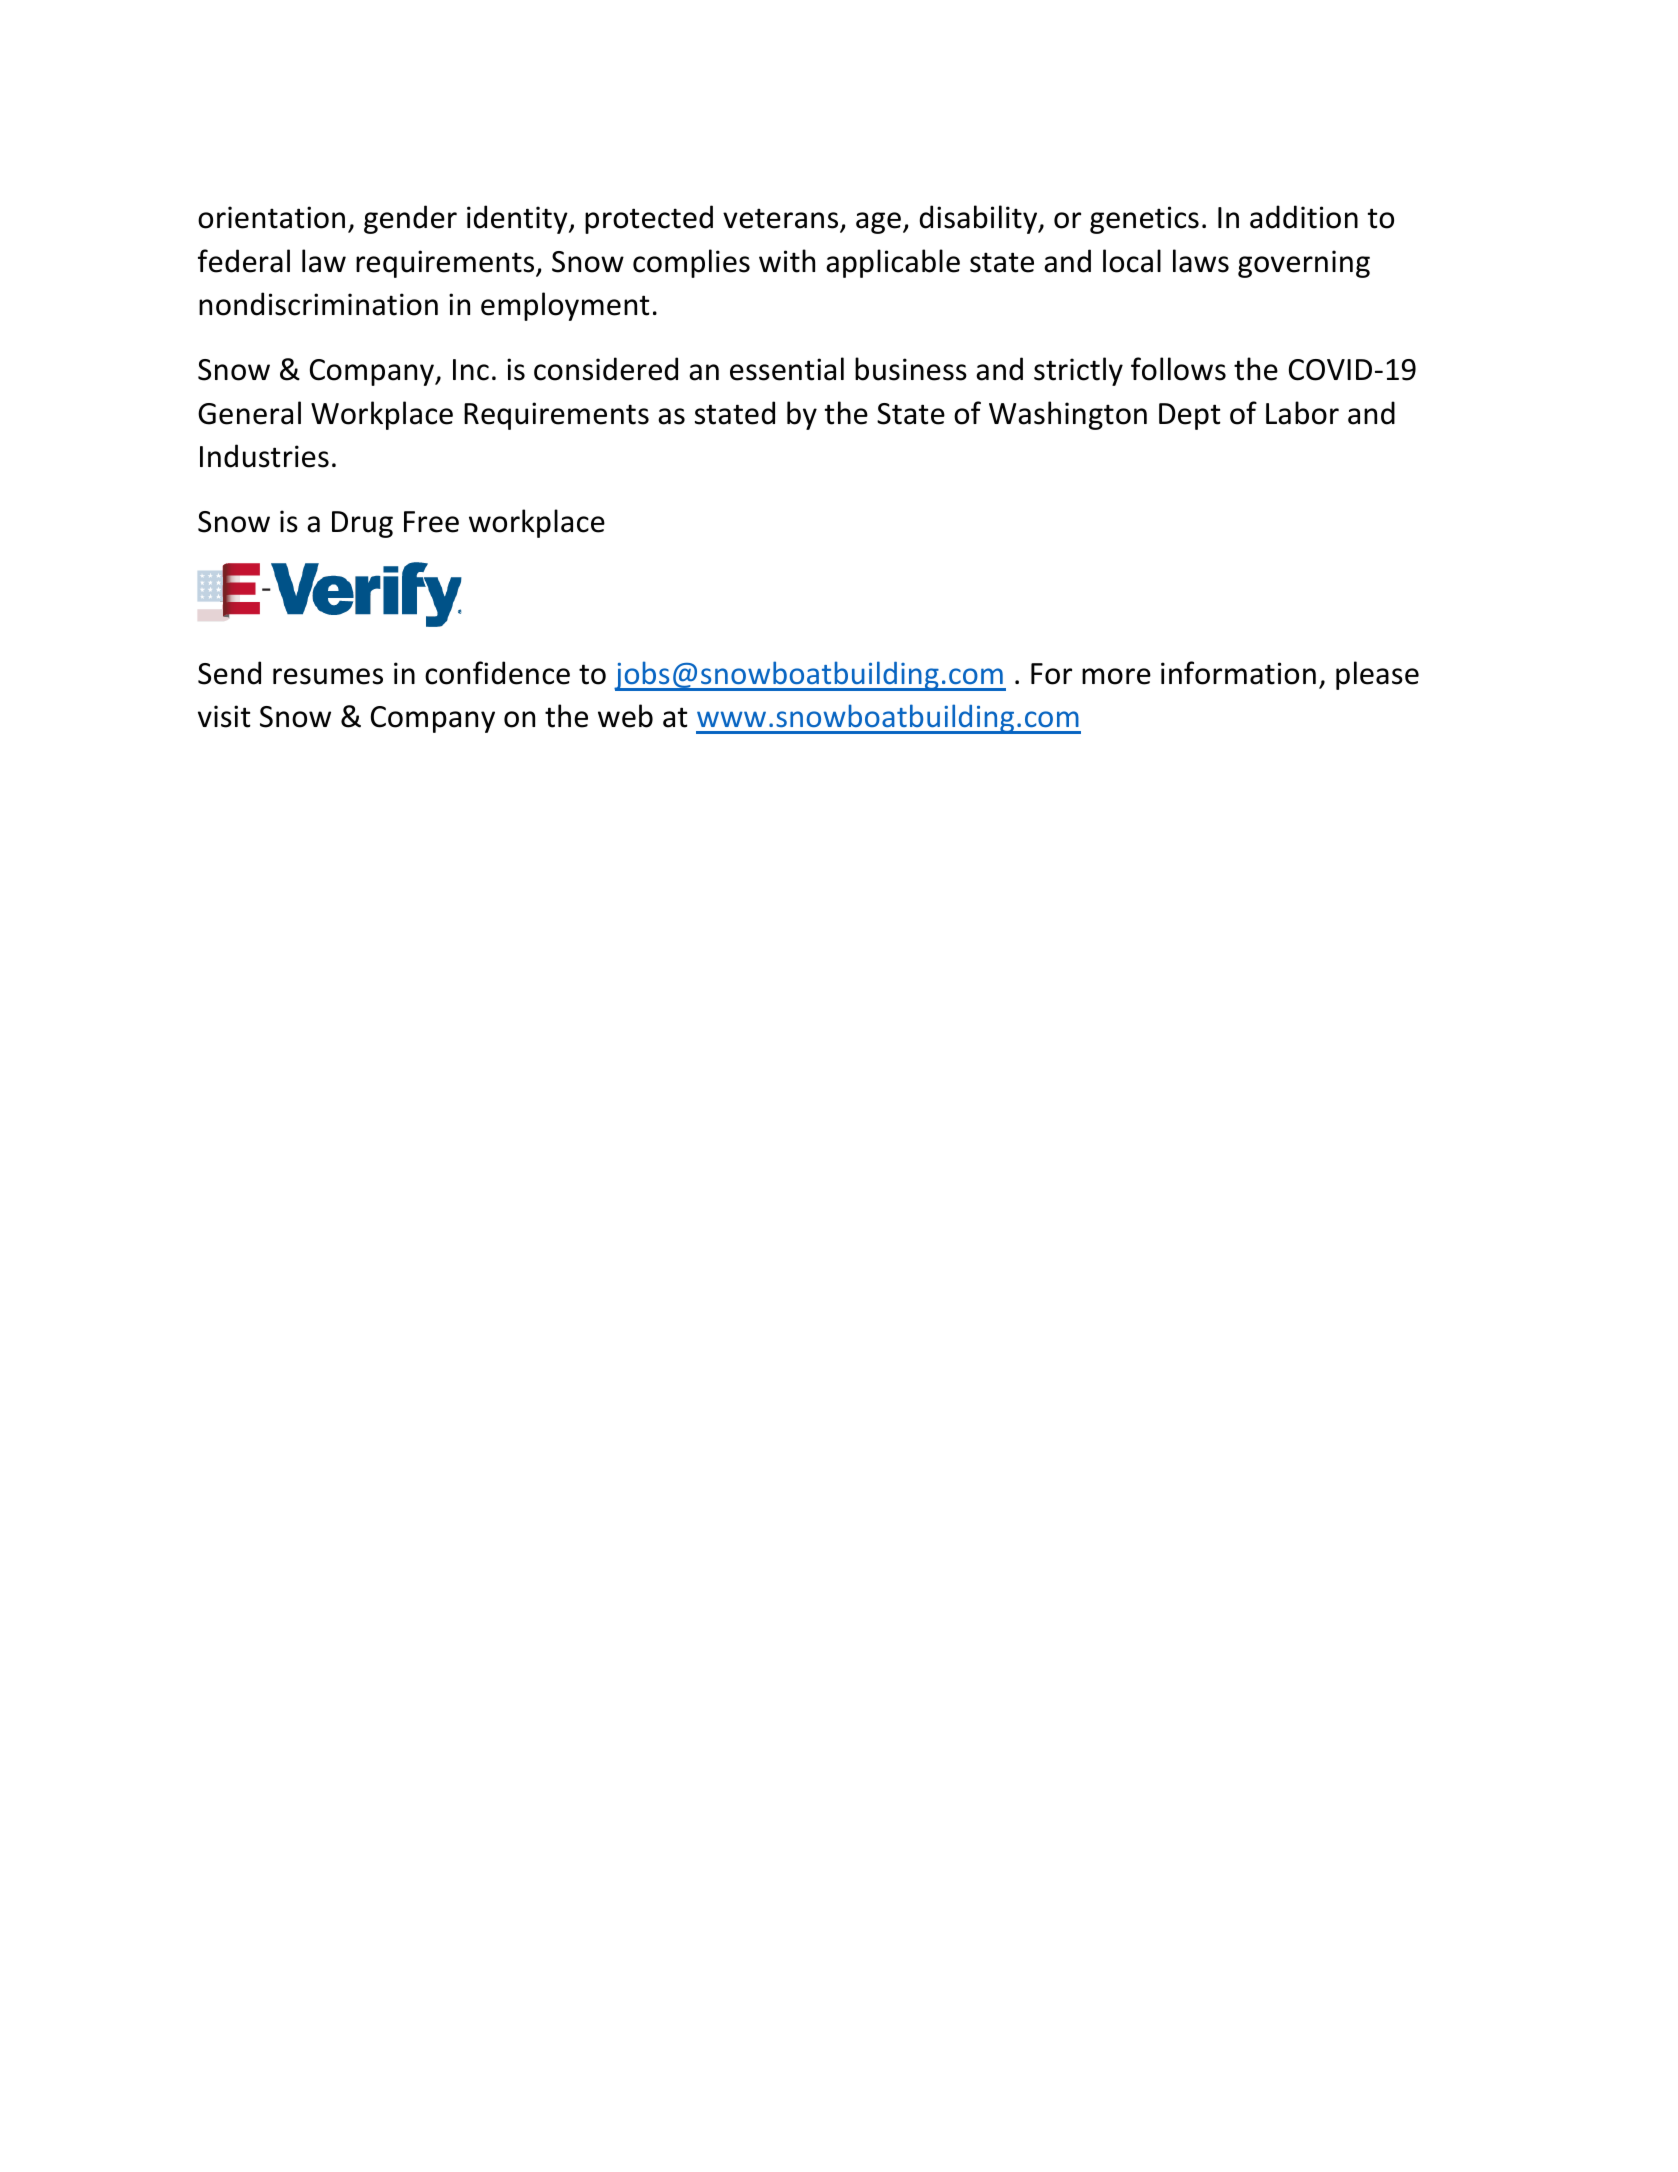 The image size is (1678, 2172). What do you see at coordinates (362, 524) in the screenshot?
I see `Drug` at bounding box center [362, 524].
